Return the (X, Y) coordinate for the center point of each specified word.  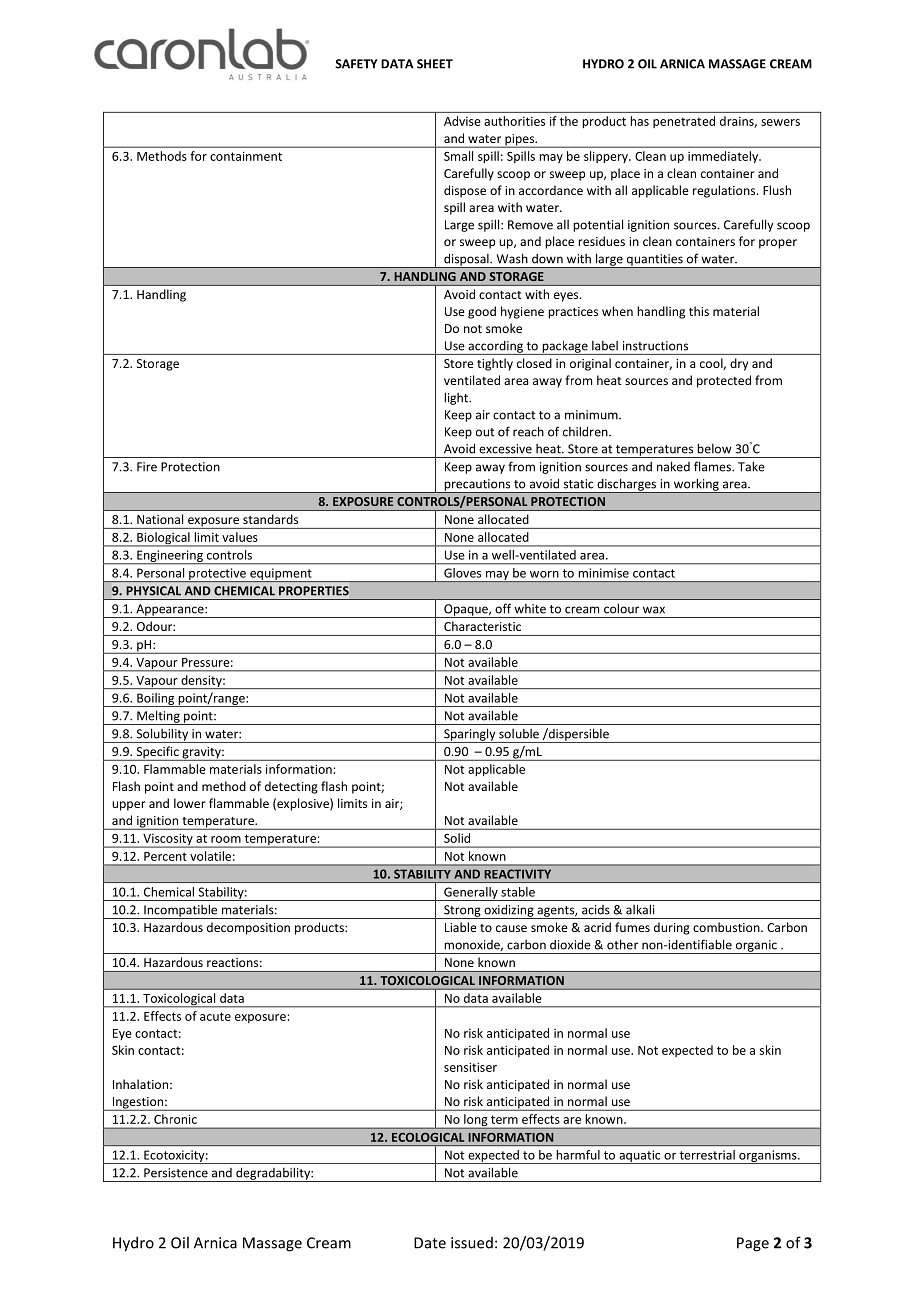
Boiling (156, 700)
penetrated (684, 122)
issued (472, 1243)
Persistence (176, 1173)
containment (246, 156)
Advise (462, 121)
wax (654, 610)
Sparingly (470, 735)
